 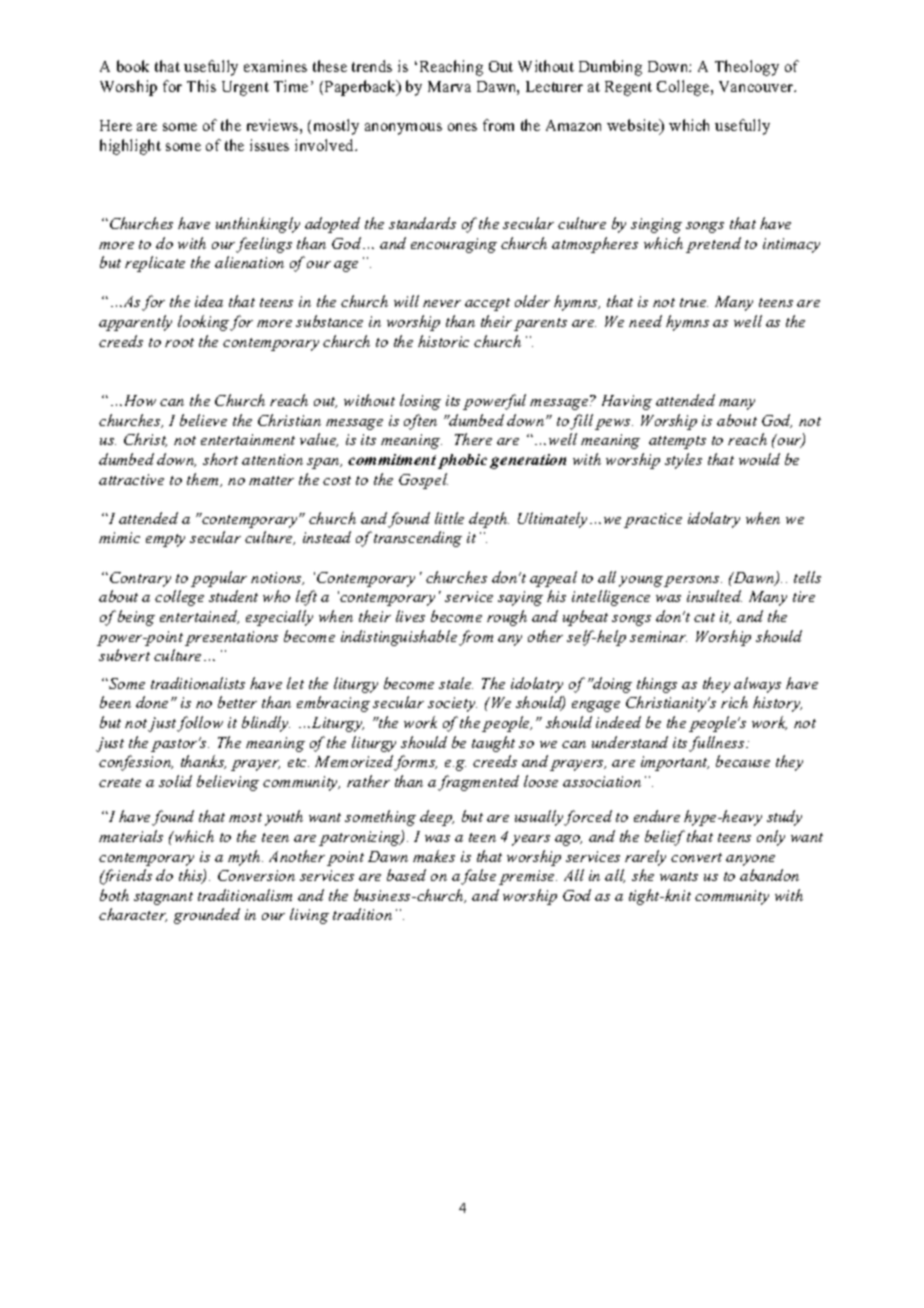 I want to click on cut, so click(x=704, y=617).
